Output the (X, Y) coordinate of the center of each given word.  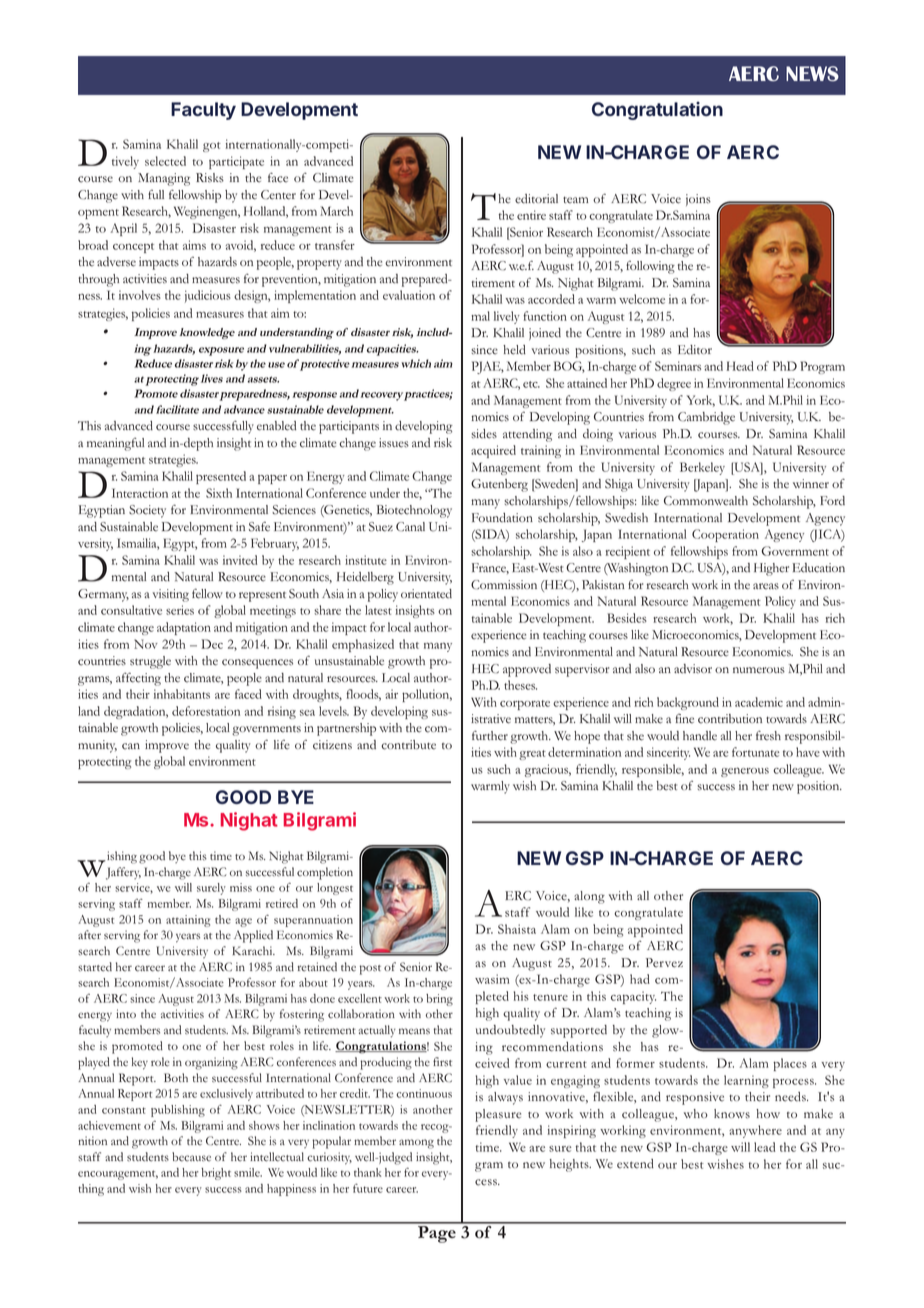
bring (439, 1000)
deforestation (206, 711)
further (490, 735)
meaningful (115, 444)
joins (698, 200)
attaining (188, 921)
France (490, 568)
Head (740, 366)
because (191, 1157)
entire (531, 215)
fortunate (756, 752)
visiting (170, 595)
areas (766, 586)
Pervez (664, 963)
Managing (164, 179)
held (514, 350)
